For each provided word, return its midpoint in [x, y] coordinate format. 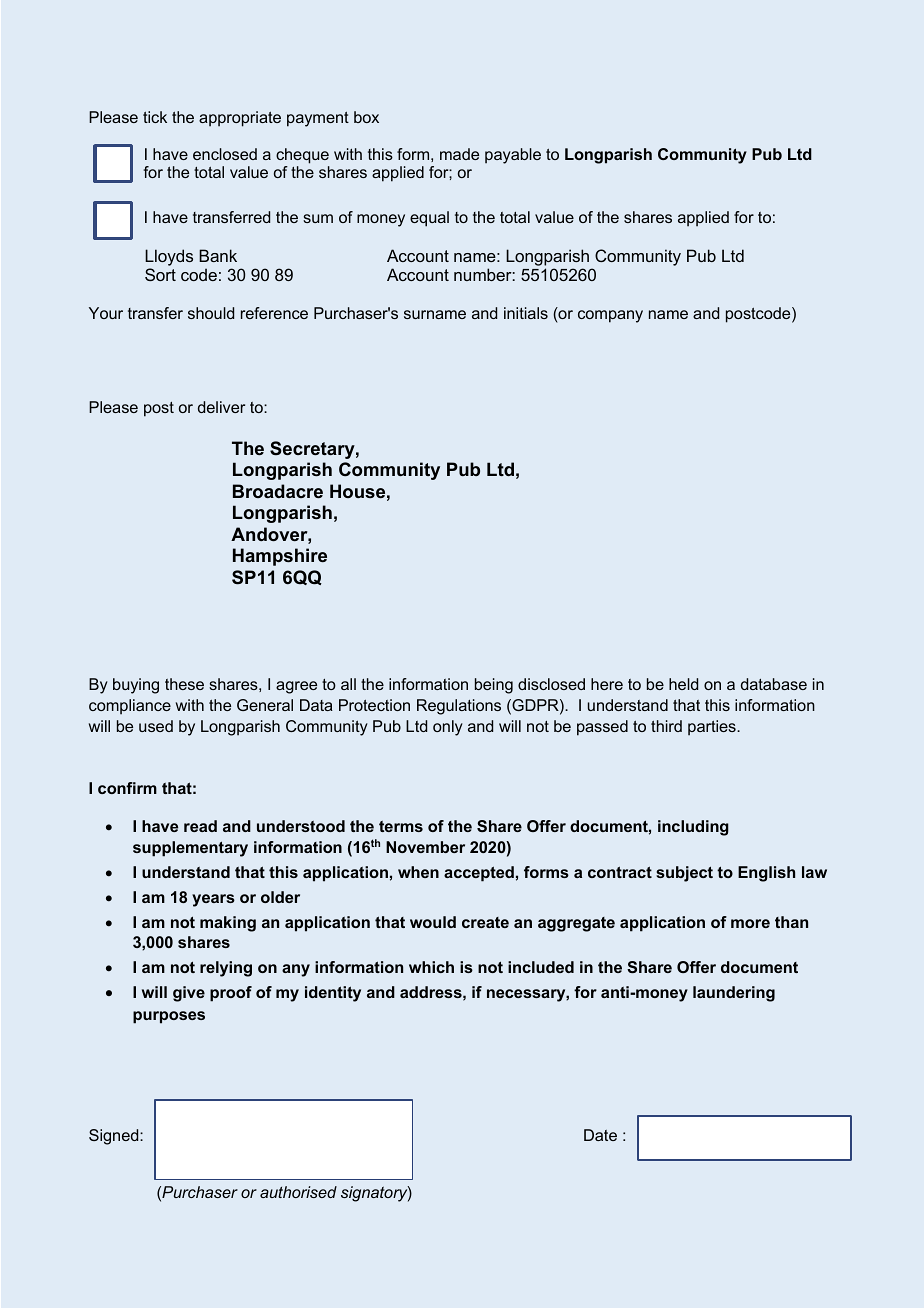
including [693, 828]
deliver [221, 407]
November [425, 847]
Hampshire [280, 557]
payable [513, 156]
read [200, 826]
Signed [115, 1137]
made [459, 154]
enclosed [225, 154]
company [610, 316]
